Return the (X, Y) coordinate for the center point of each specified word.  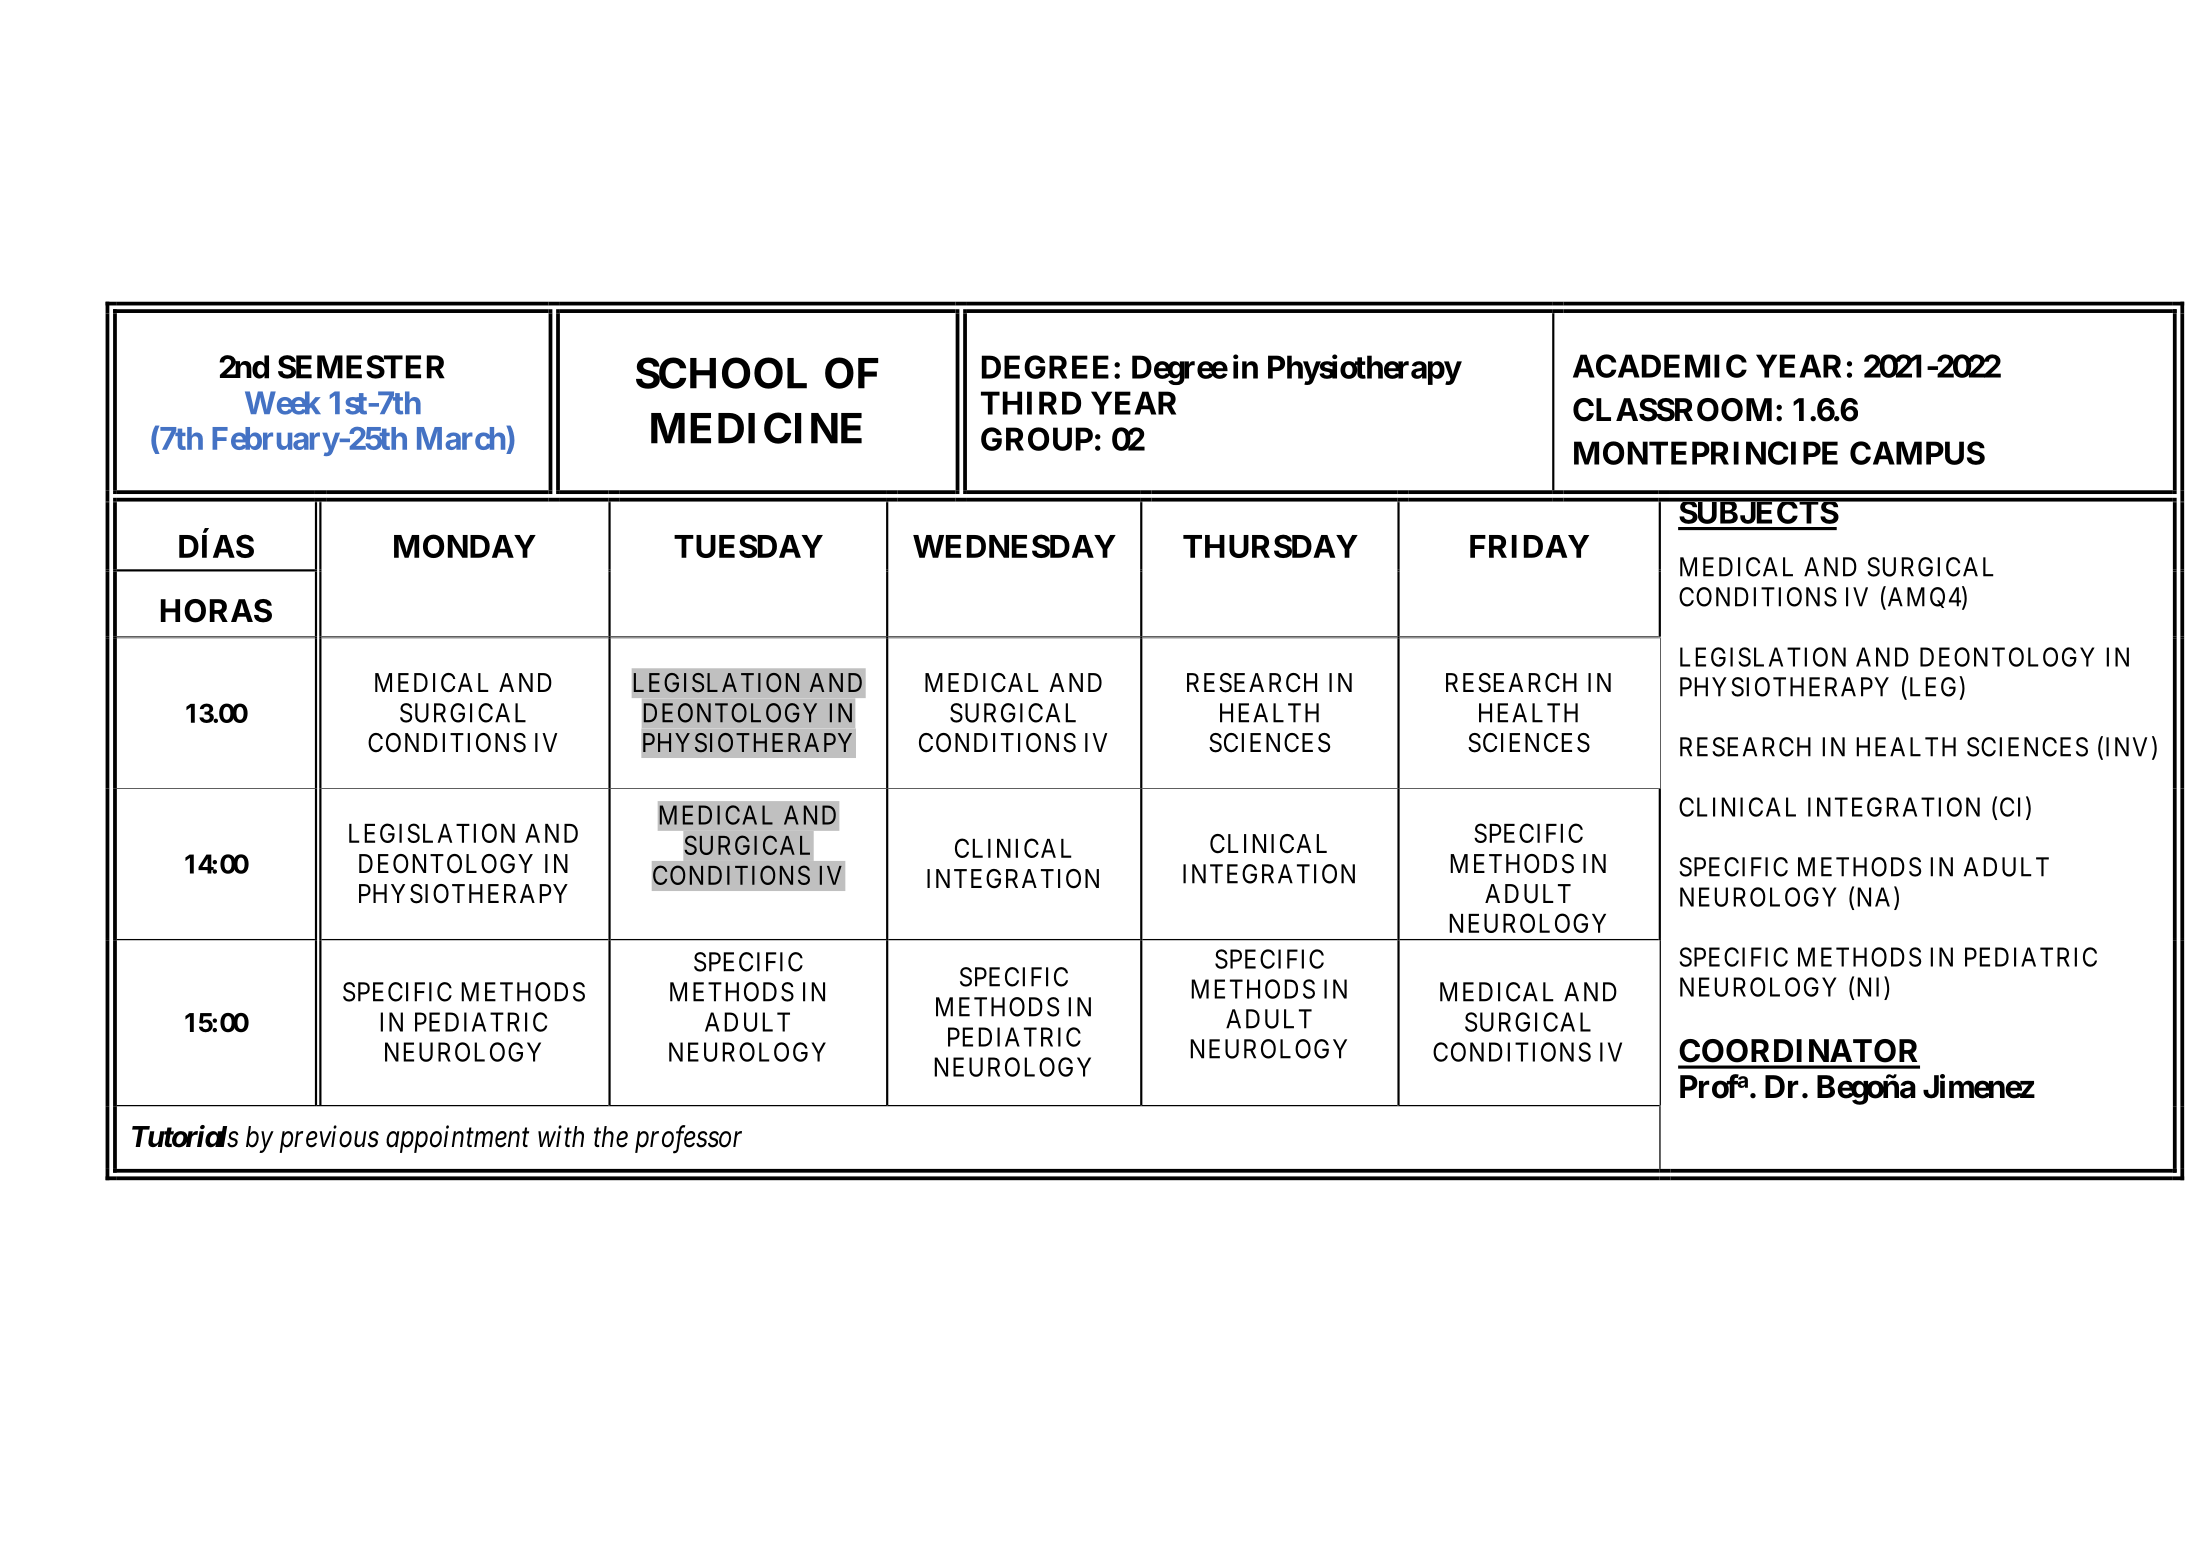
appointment (457, 1139)
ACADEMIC (1660, 366)
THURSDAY (1270, 546)
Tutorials (185, 1136)
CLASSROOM (1672, 410)
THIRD (1031, 403)
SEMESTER (361, 367)
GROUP (1037, 439)
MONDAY (465, 546)
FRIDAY (1529, 546)
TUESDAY (748, 546)
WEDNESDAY (1014, 546)
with (561, 1136)
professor (688, 1139)
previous (329, 1139)
